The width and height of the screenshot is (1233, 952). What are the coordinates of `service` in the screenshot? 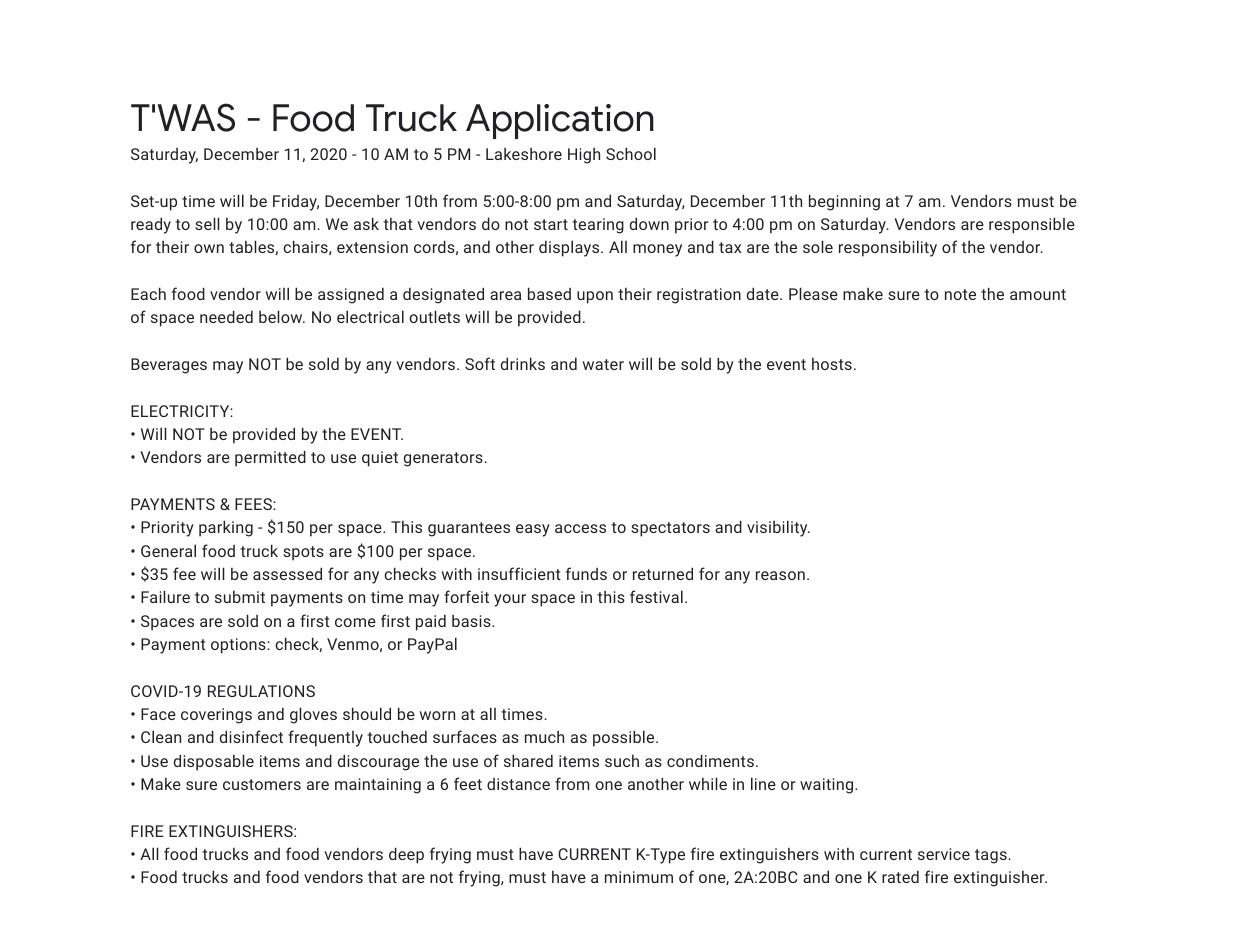 It's located at (944, 854).
